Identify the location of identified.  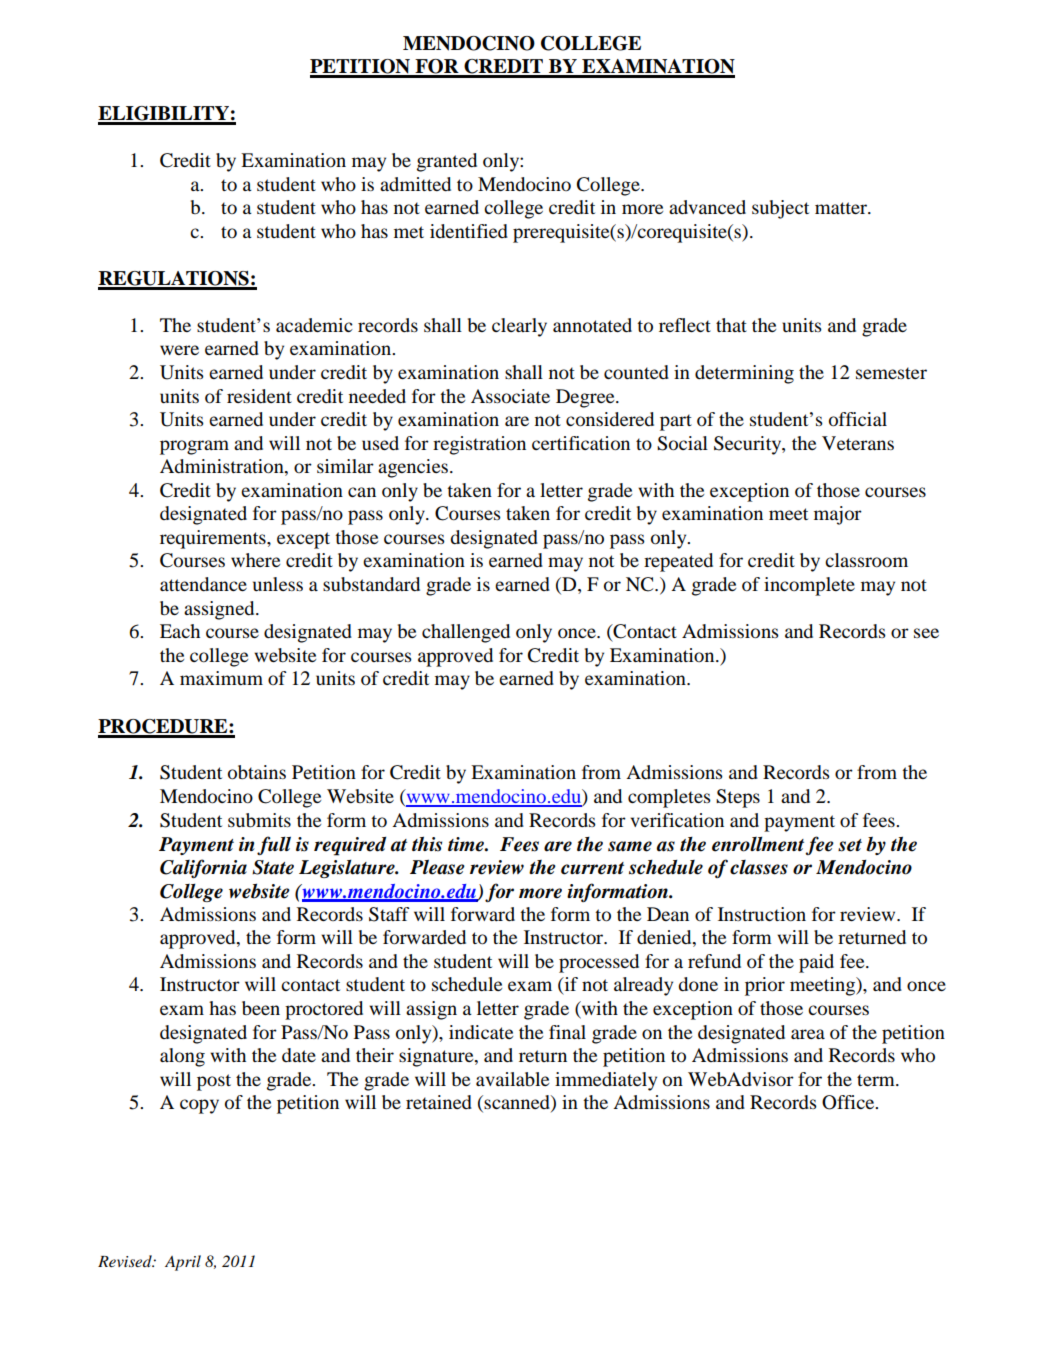
(469, 231).
